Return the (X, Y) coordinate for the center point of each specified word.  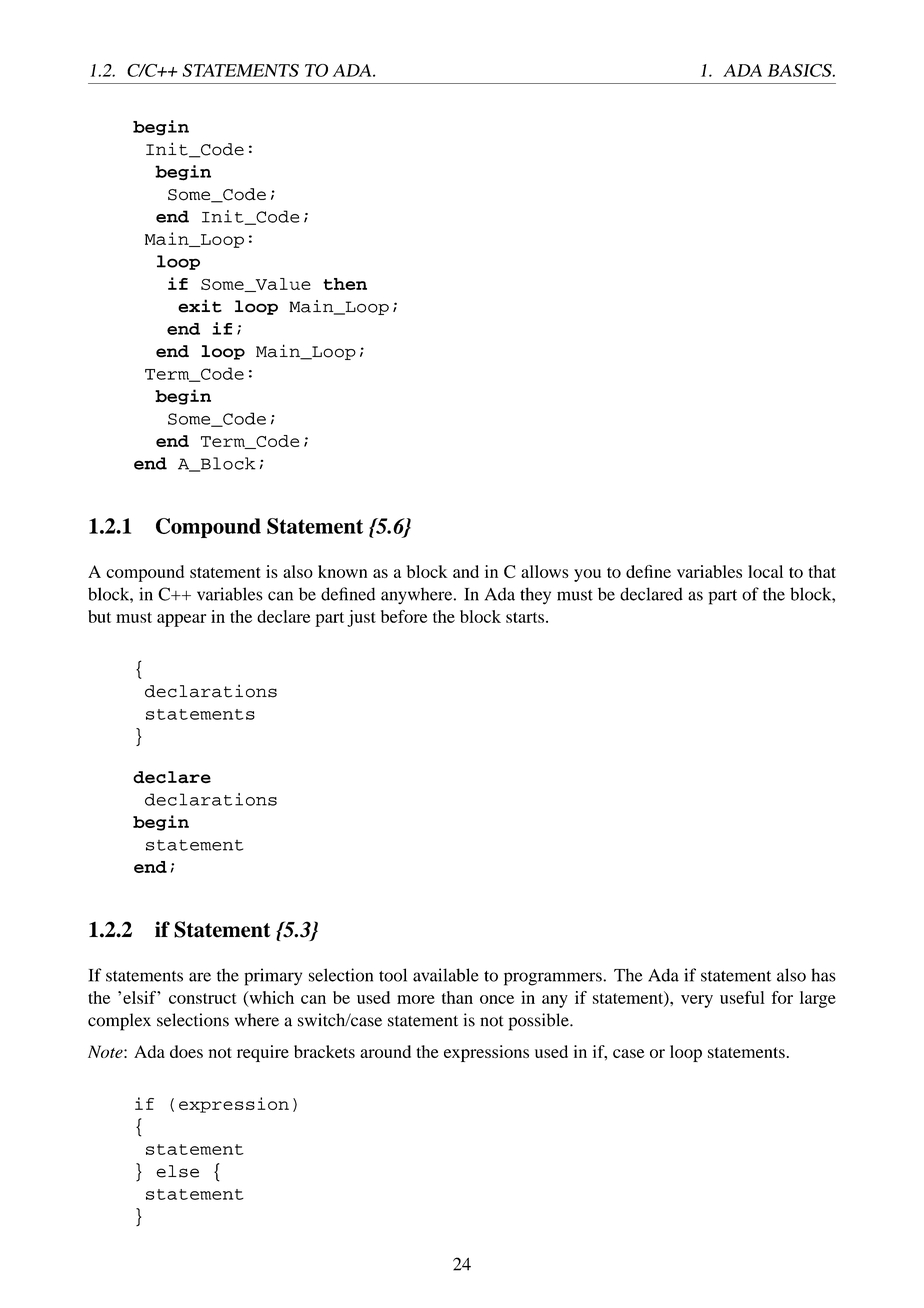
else (177, 1171)
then (345, 284)
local (765, 571)
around (385, 1051)
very (697, 1001)
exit (200, 306)
